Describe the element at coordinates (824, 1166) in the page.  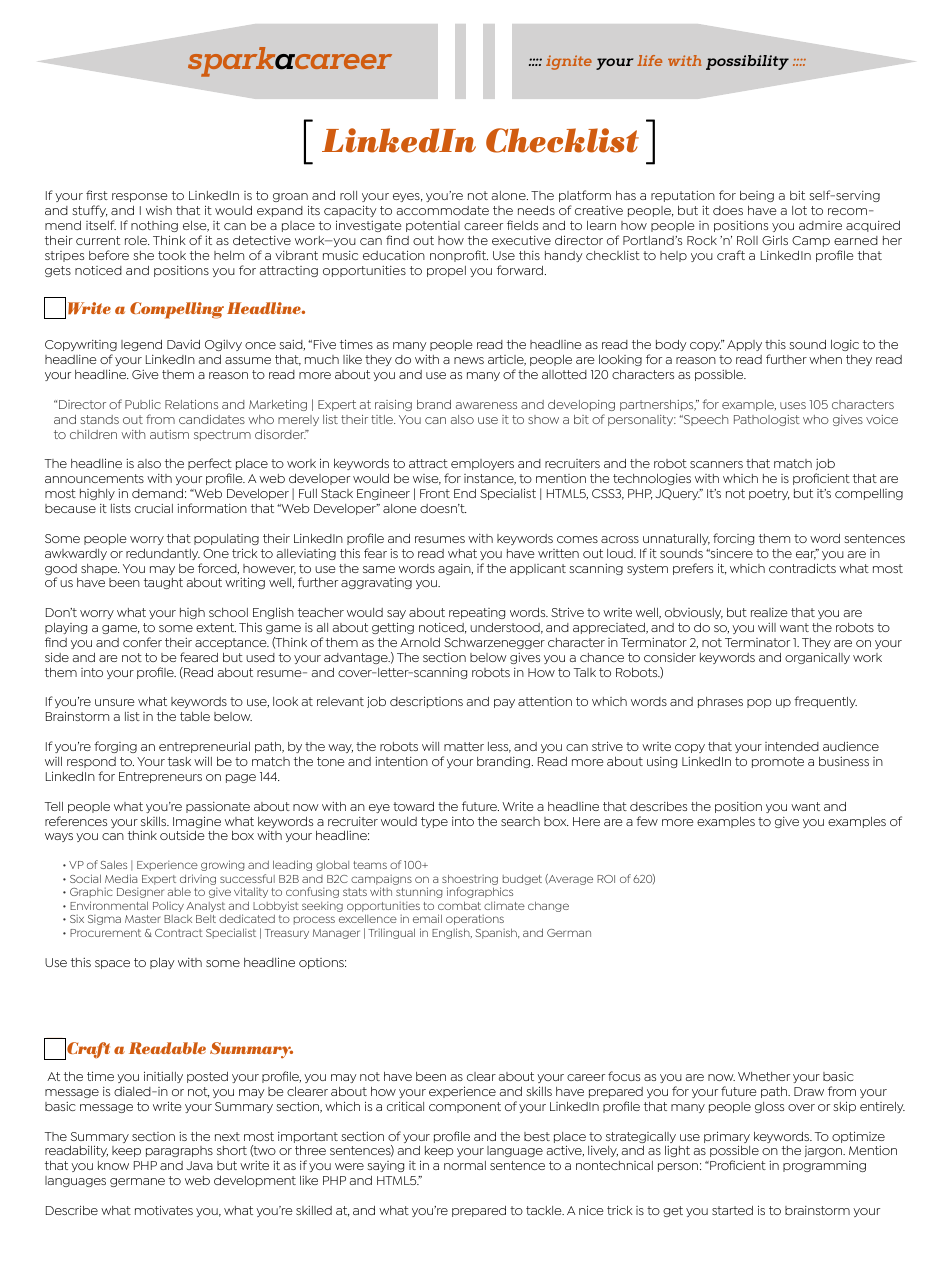
I see `programming` at that location.
